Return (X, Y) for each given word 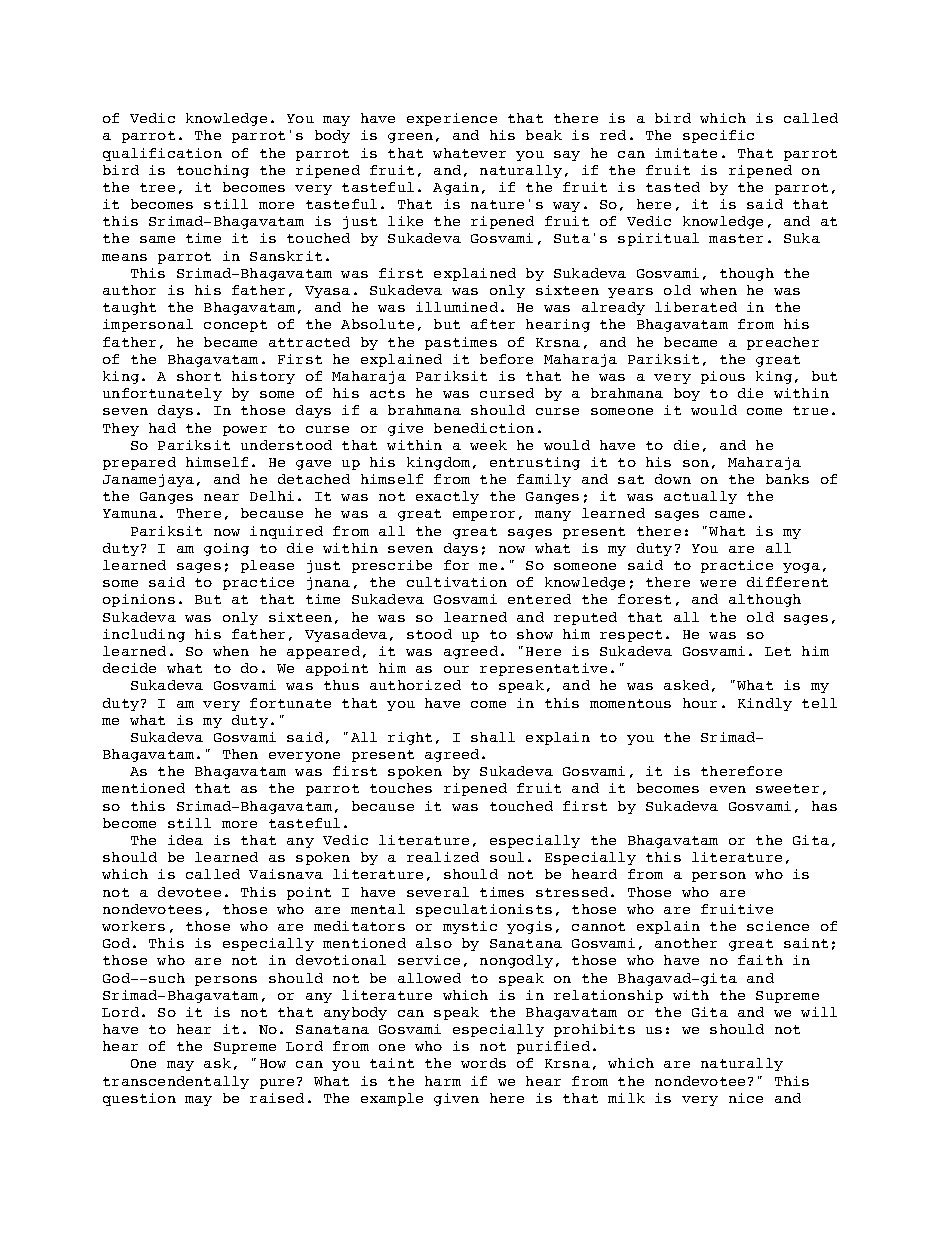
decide (129, 668)
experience (452, 119)
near (221, 497)
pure (277, 1084)
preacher (783, 343)
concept (235, 326)
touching (213, 171)
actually (700, 497)
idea (185, 840)
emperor (484, 516)
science (778, 926)
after (493, 324)
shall (493, 737)
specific (718, 136)
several (438, 892)
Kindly (765, 704)
